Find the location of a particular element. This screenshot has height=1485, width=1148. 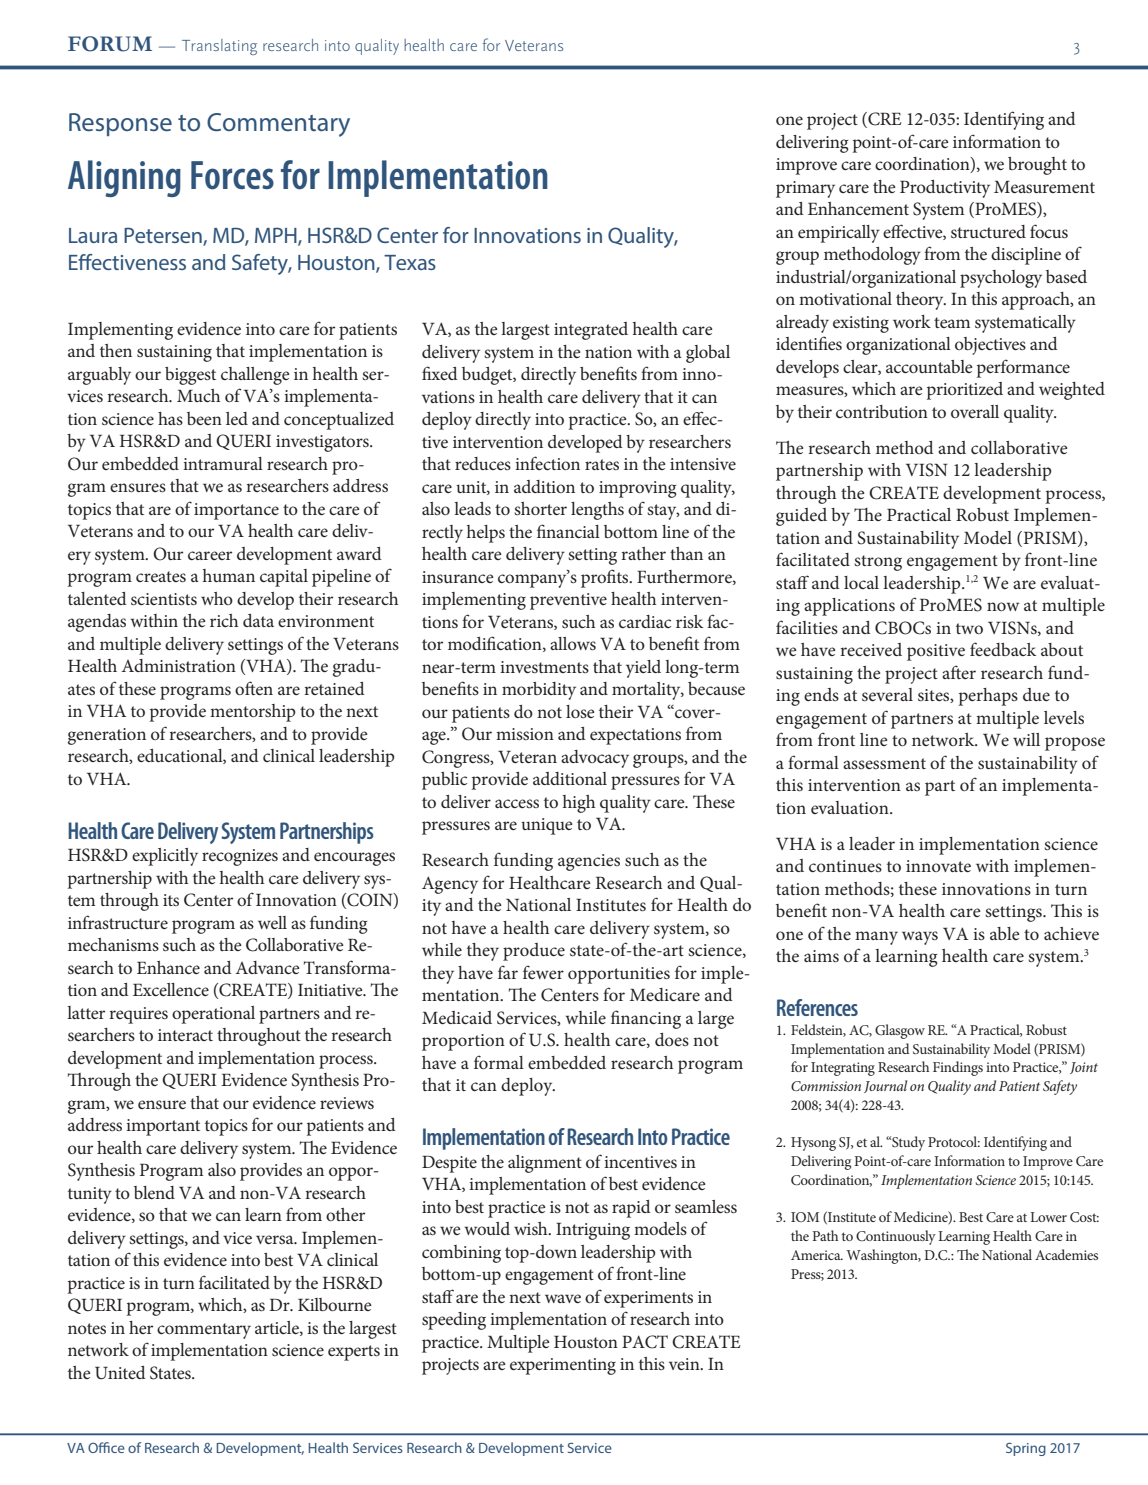

important is located at coordinates (163, 1127).
